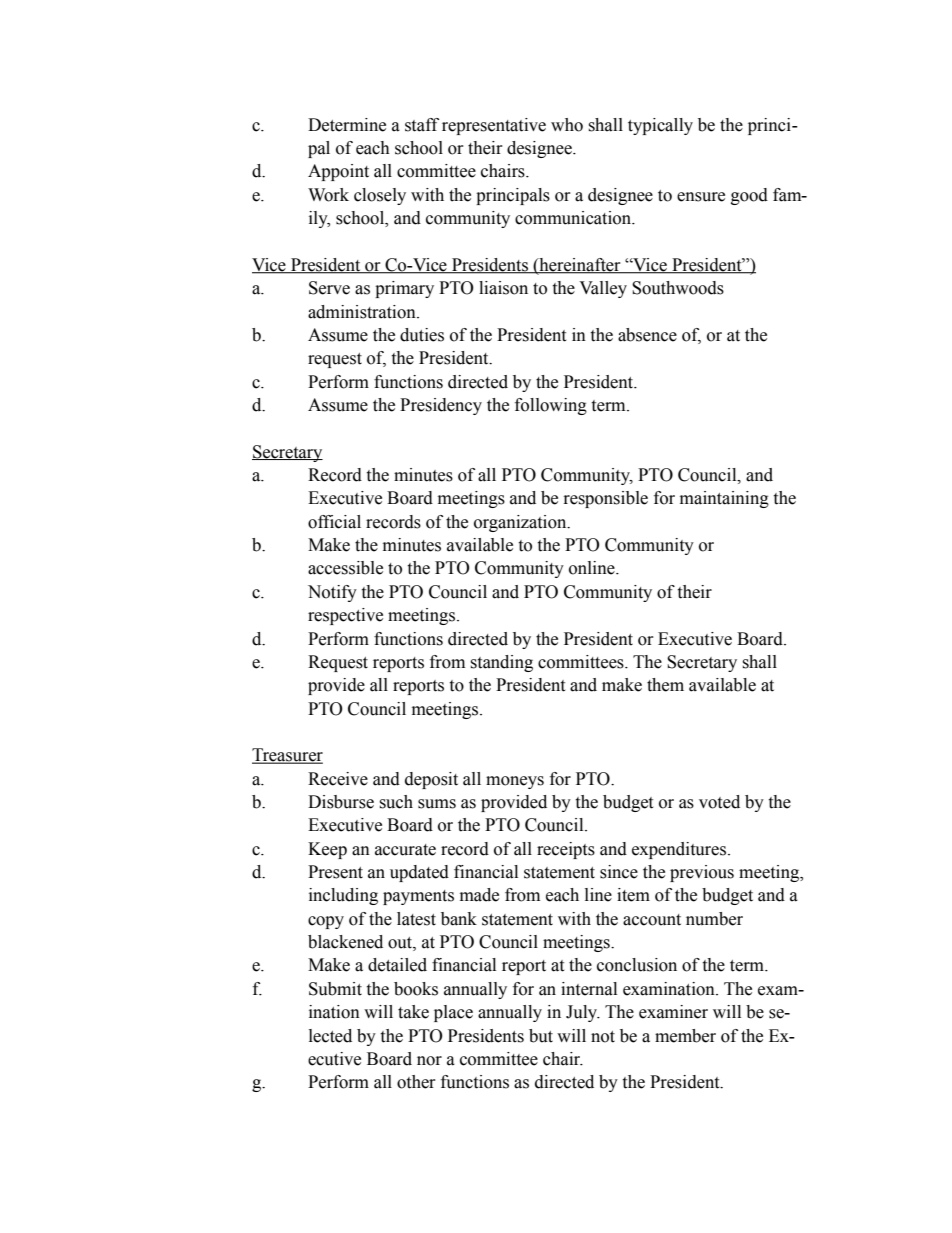  I want to click on Receive, so click(338, 779).
